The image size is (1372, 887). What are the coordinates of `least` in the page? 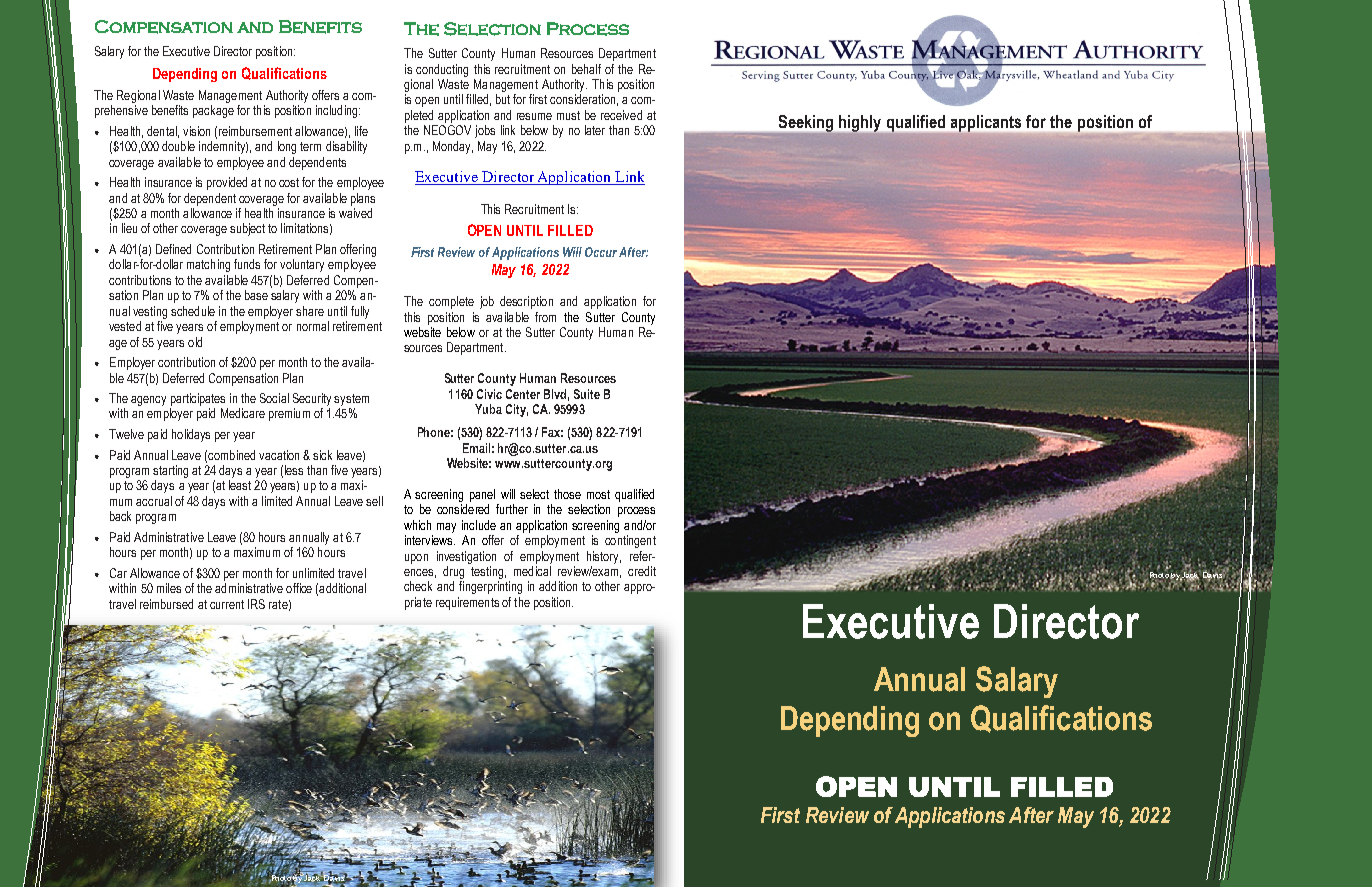 It's located at (240, 485).
